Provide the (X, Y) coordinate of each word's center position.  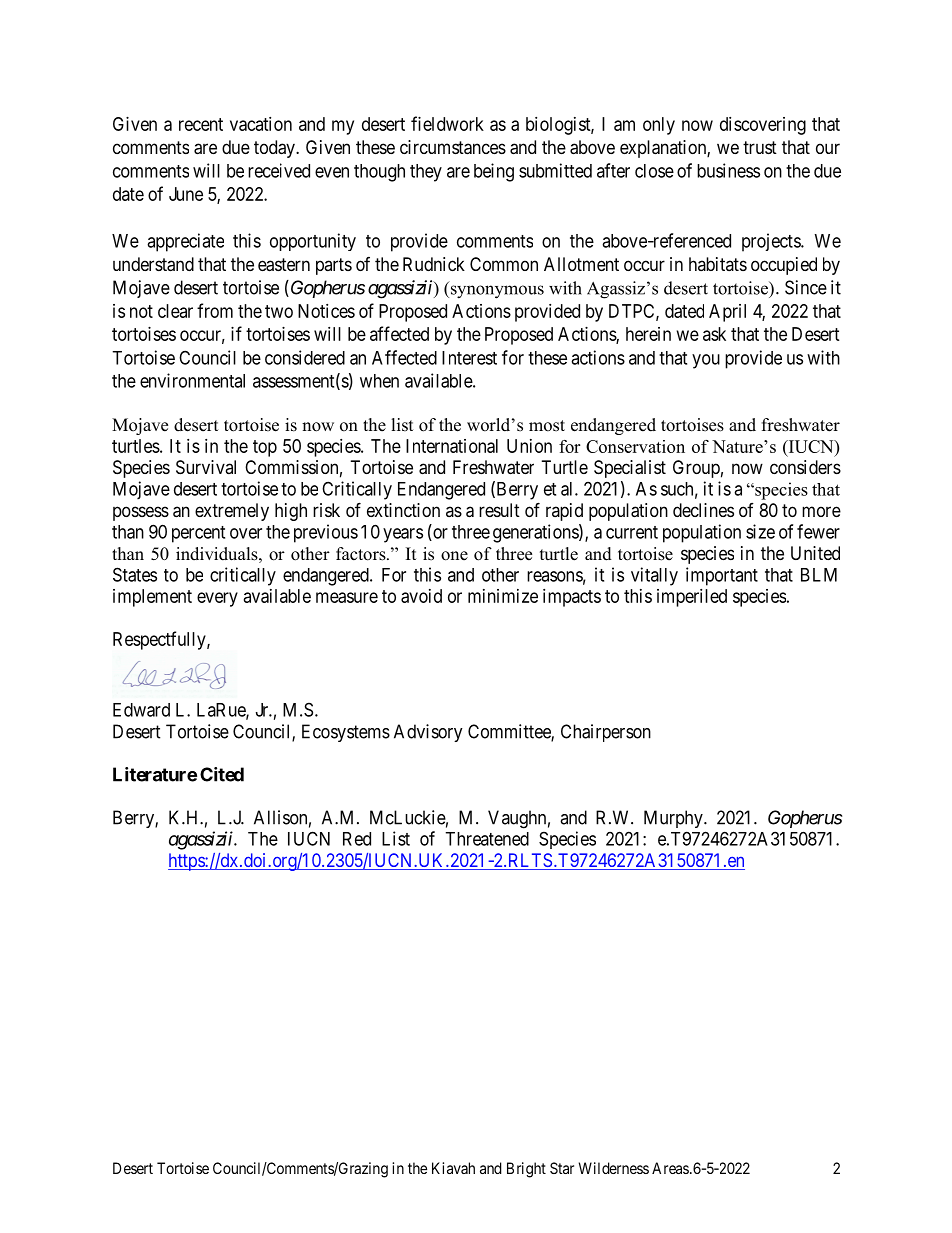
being (494, 172)
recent (201, 124)
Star (562, 1168)
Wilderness (614, 1168)
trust (760, 147)
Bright (526, 1170)
